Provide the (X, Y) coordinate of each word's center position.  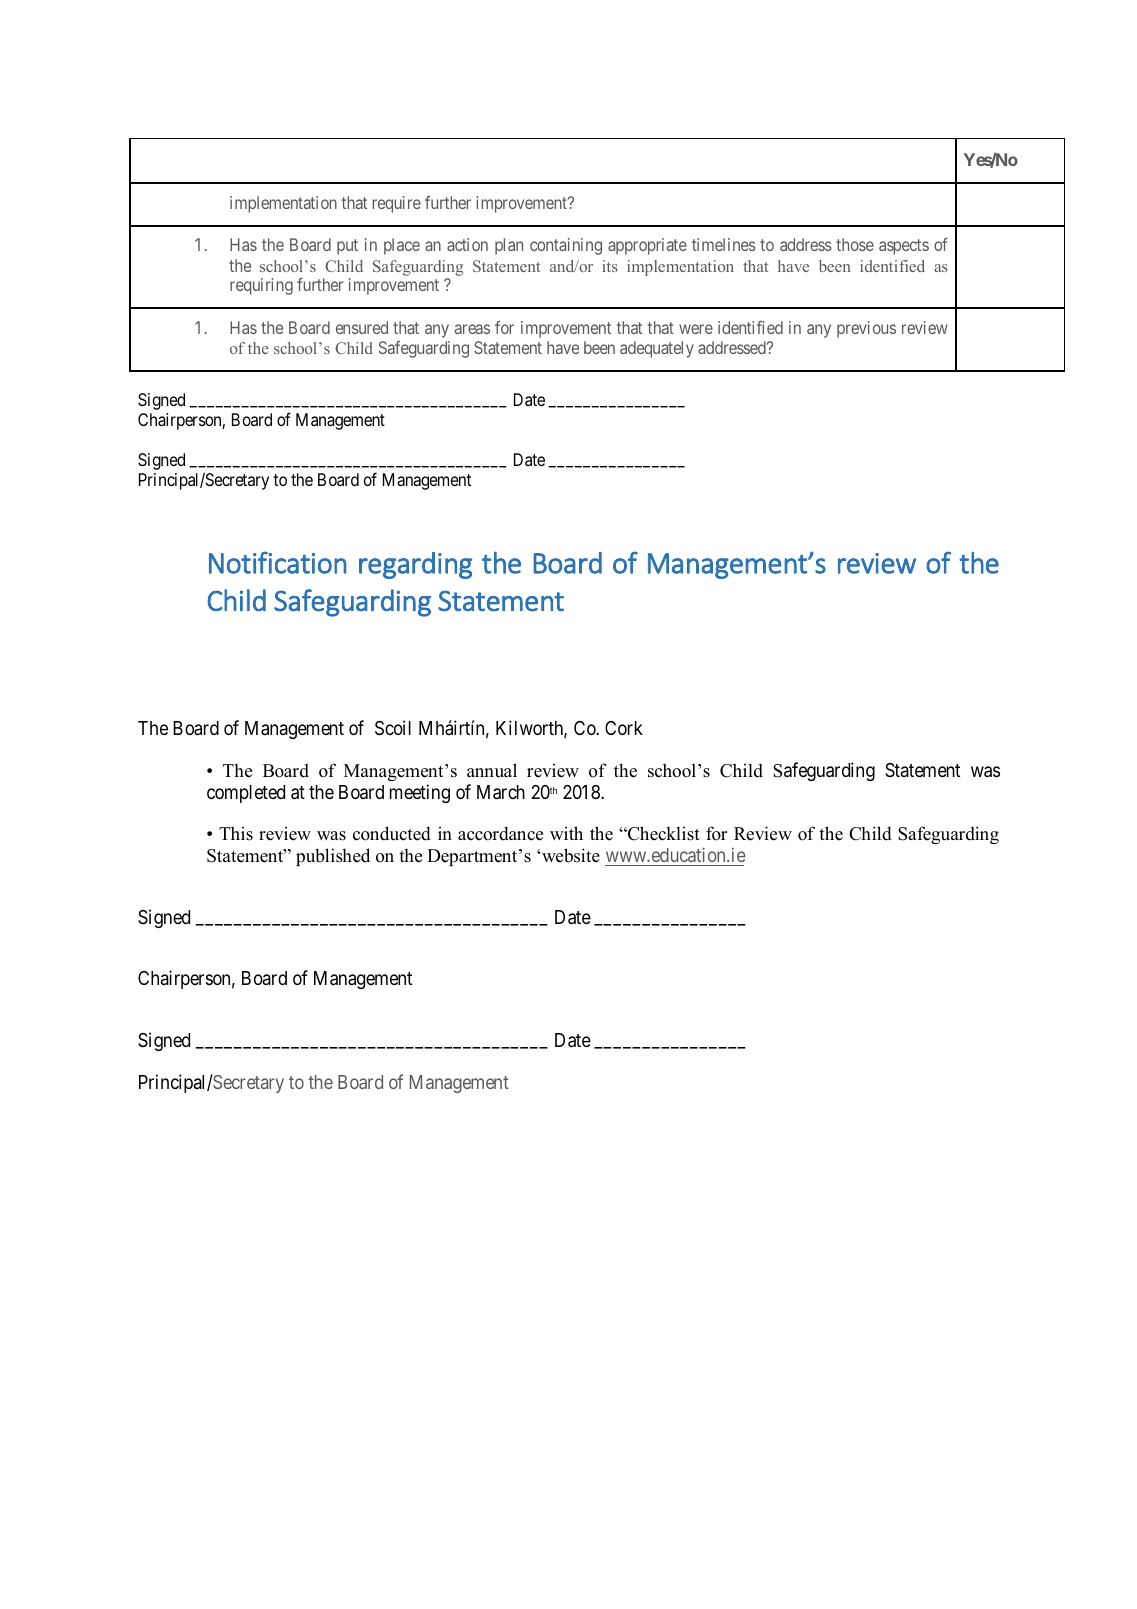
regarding (415, 565)
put (347, 247)
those (855, 244)
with (566, 833)
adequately (657, 349)
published (333, 857)
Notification (278, 562)
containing (566, 246)
